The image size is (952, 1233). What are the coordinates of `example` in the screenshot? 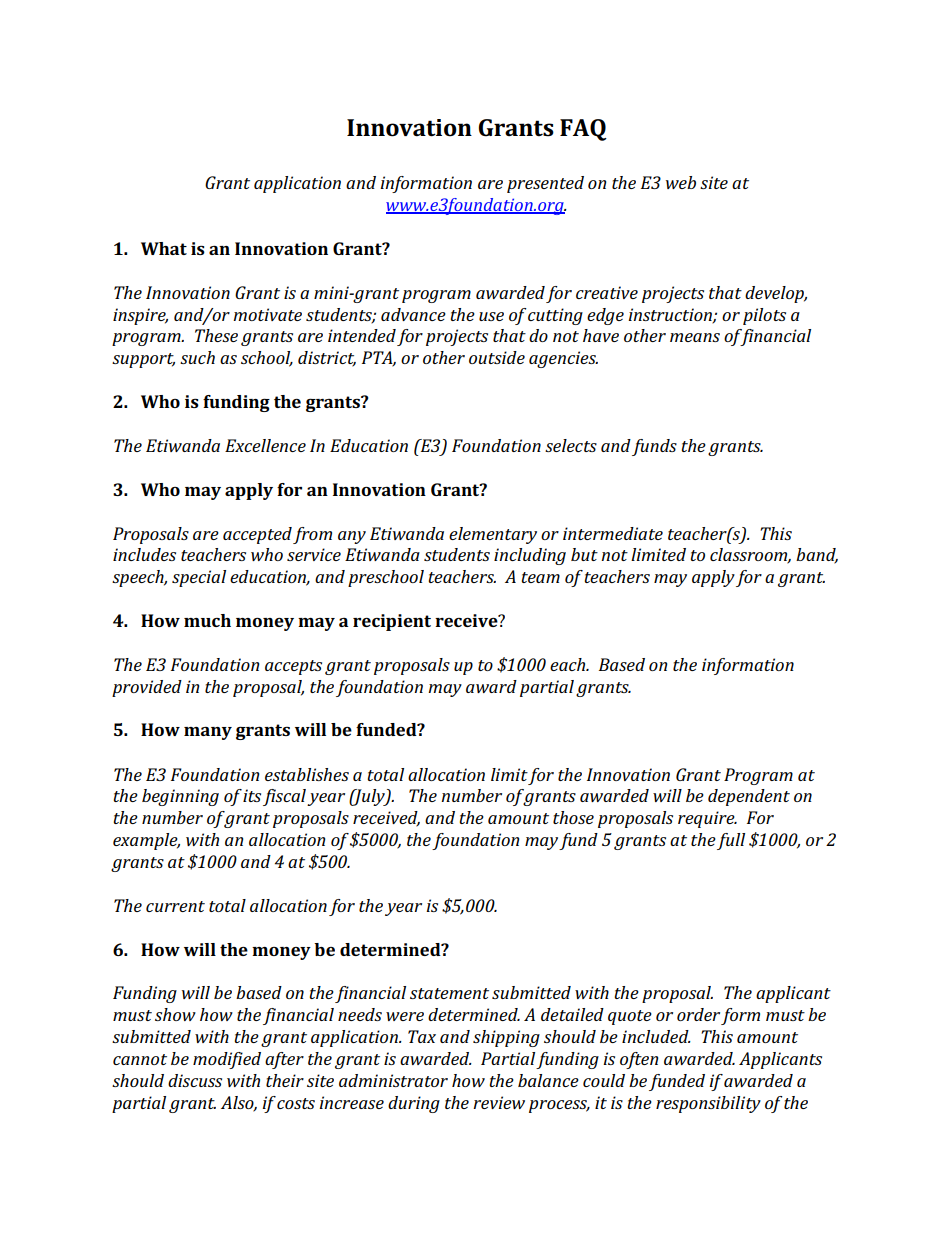 It's located at (146, 841).
